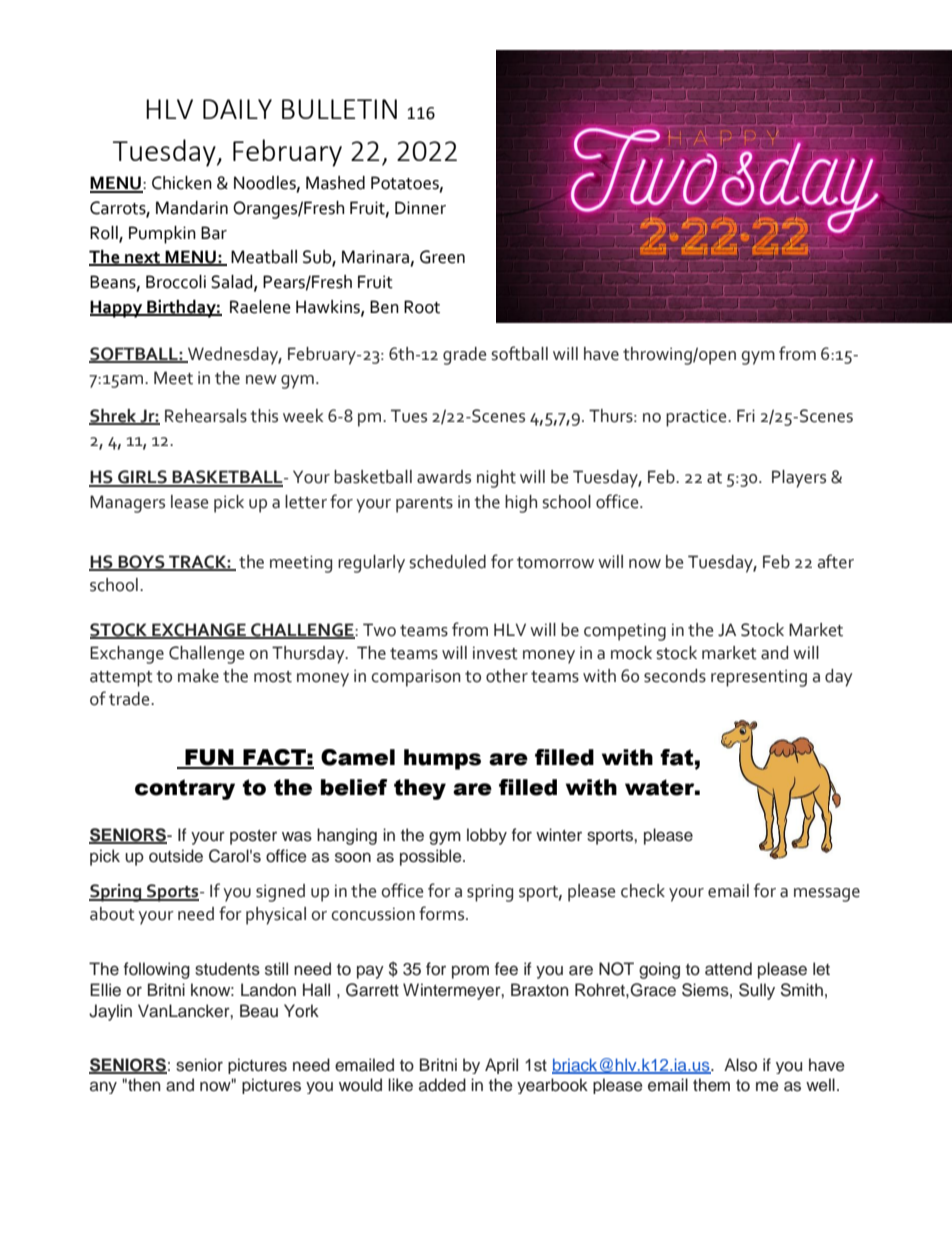  Describe the element at coordinates (259, 1011) in the document. I see `Beau` at that location.
